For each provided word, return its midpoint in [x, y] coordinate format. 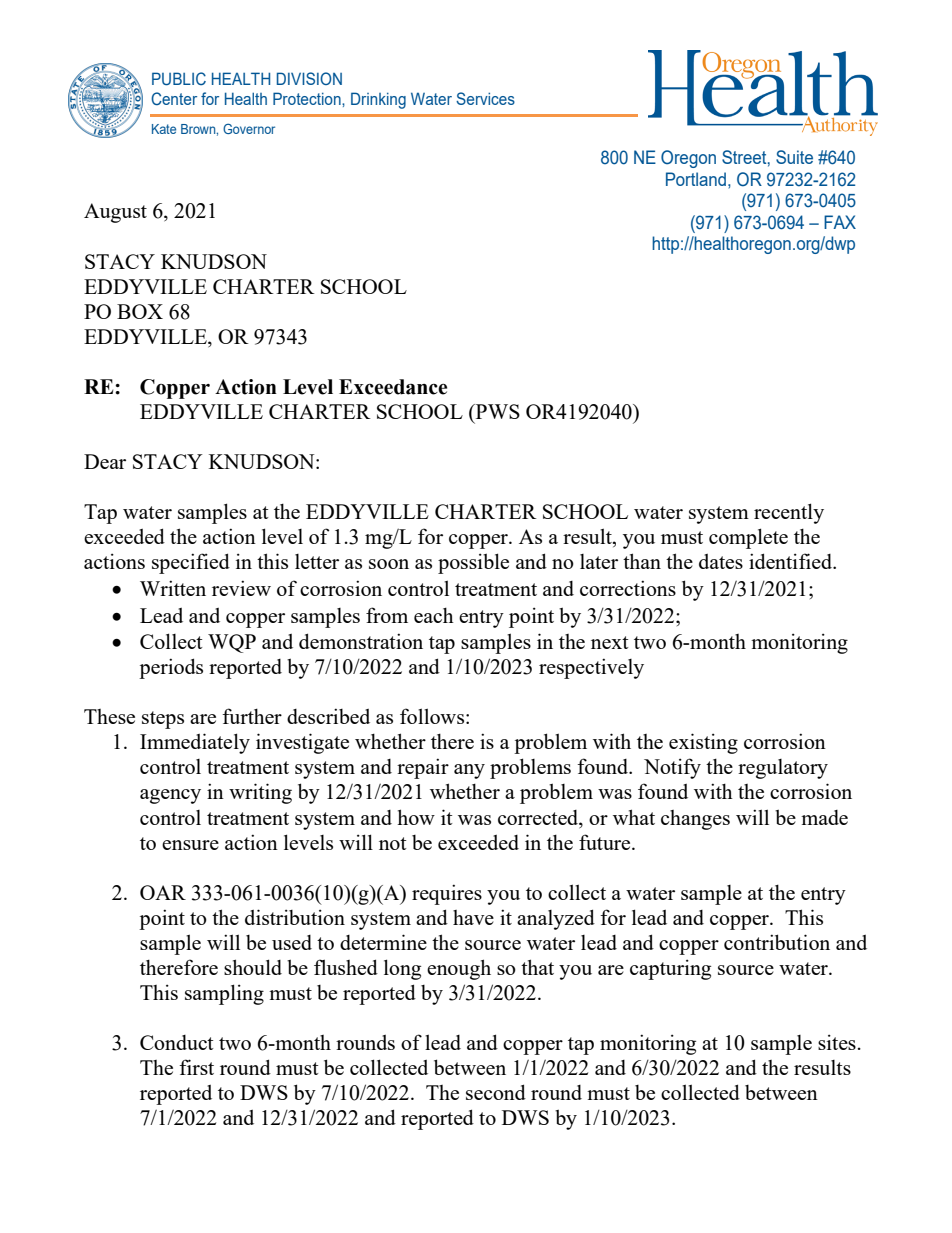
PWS [497, 411]
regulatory [783, 769]
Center [174, 98]
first [196, 1067]
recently [789, 513]
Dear [105, 461]
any [469, 771]
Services [485, 98]
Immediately [195, 743]
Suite [794, 157]
